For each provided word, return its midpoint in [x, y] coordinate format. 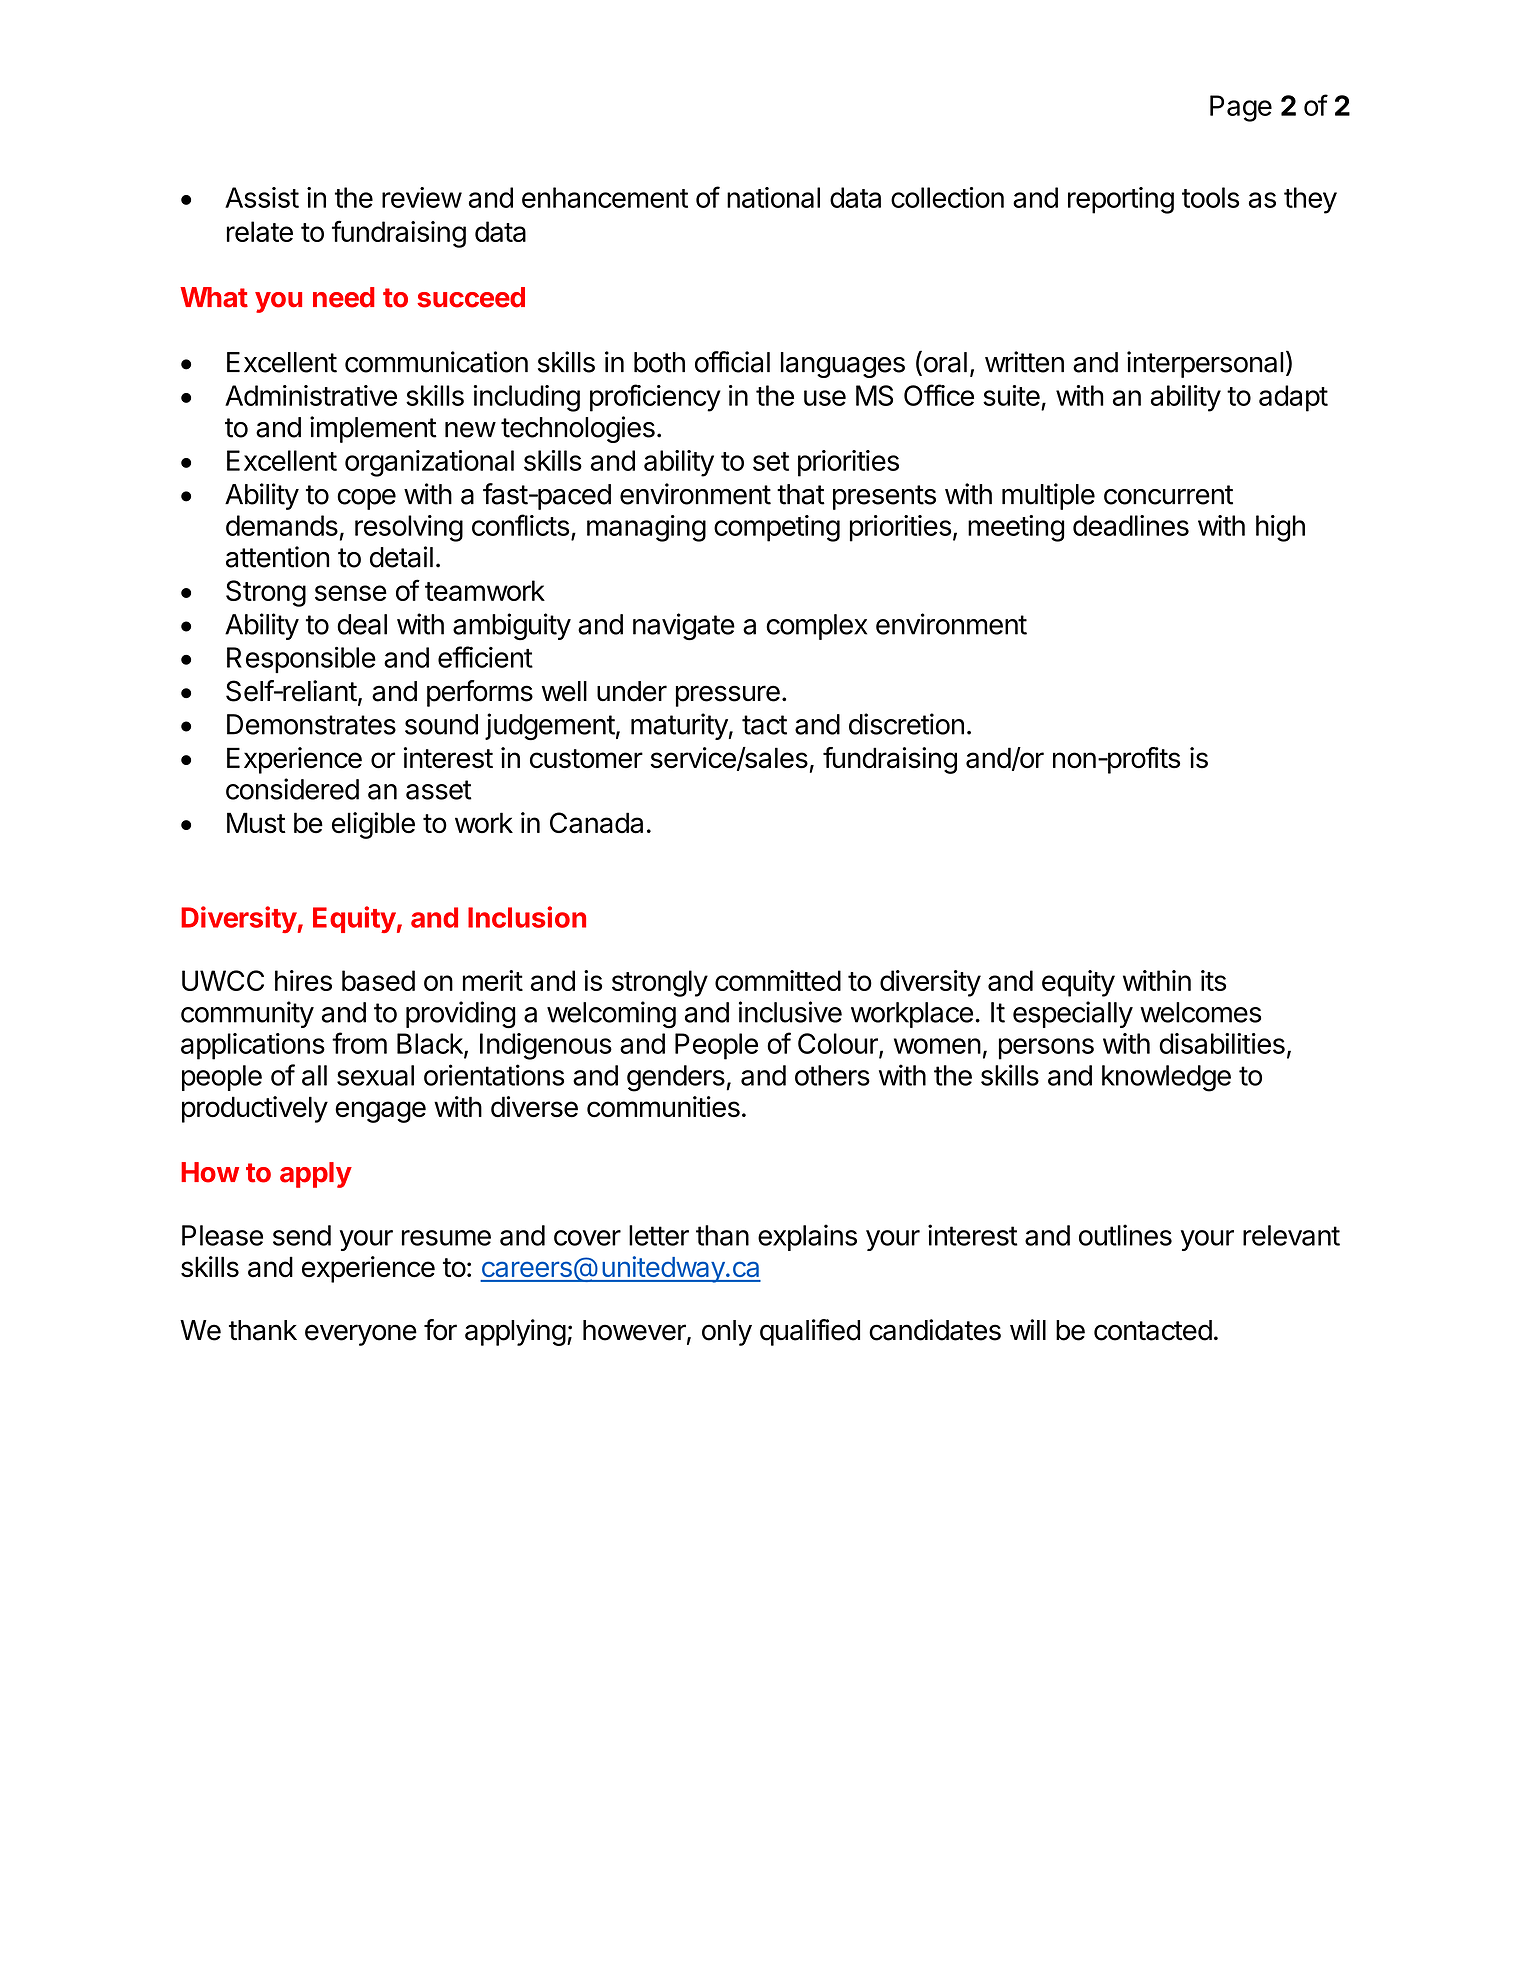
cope [366, 499]
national [773, 197]
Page [1241, 108]
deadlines [1131, 525]
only [727, 1333]
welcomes [1200, 1012]
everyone [361, 1335]
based [378, 980]
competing [777, 528]
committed [778, 980]
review [422, 197]
